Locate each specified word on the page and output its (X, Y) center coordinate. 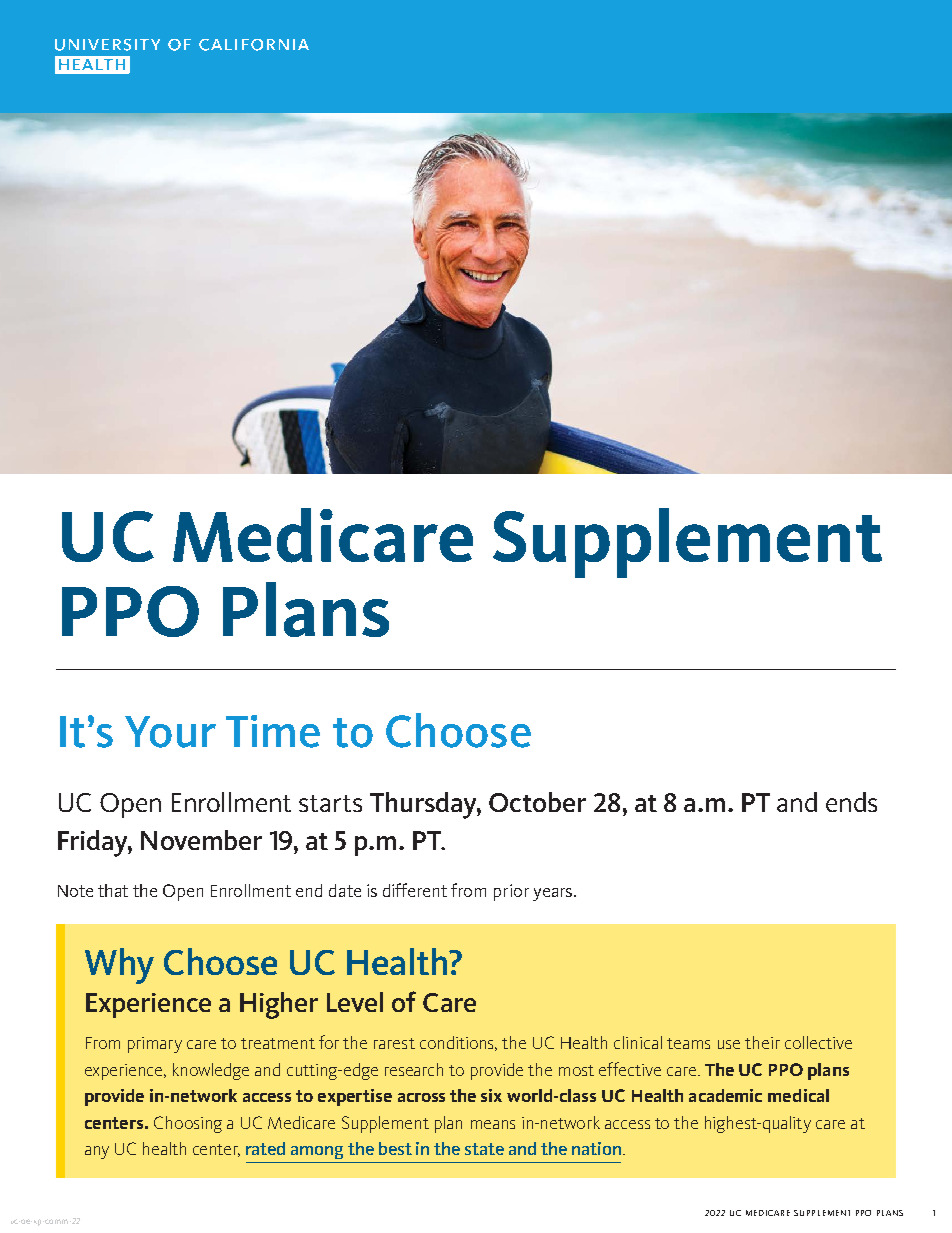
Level (355, 1002)
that (113, 890)
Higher (279, 1005)
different (415, 890)
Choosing (188, 1124)
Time (273, 731)
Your (170, 732)
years (554, 894)
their (762, 1042)
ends (851, 802)
